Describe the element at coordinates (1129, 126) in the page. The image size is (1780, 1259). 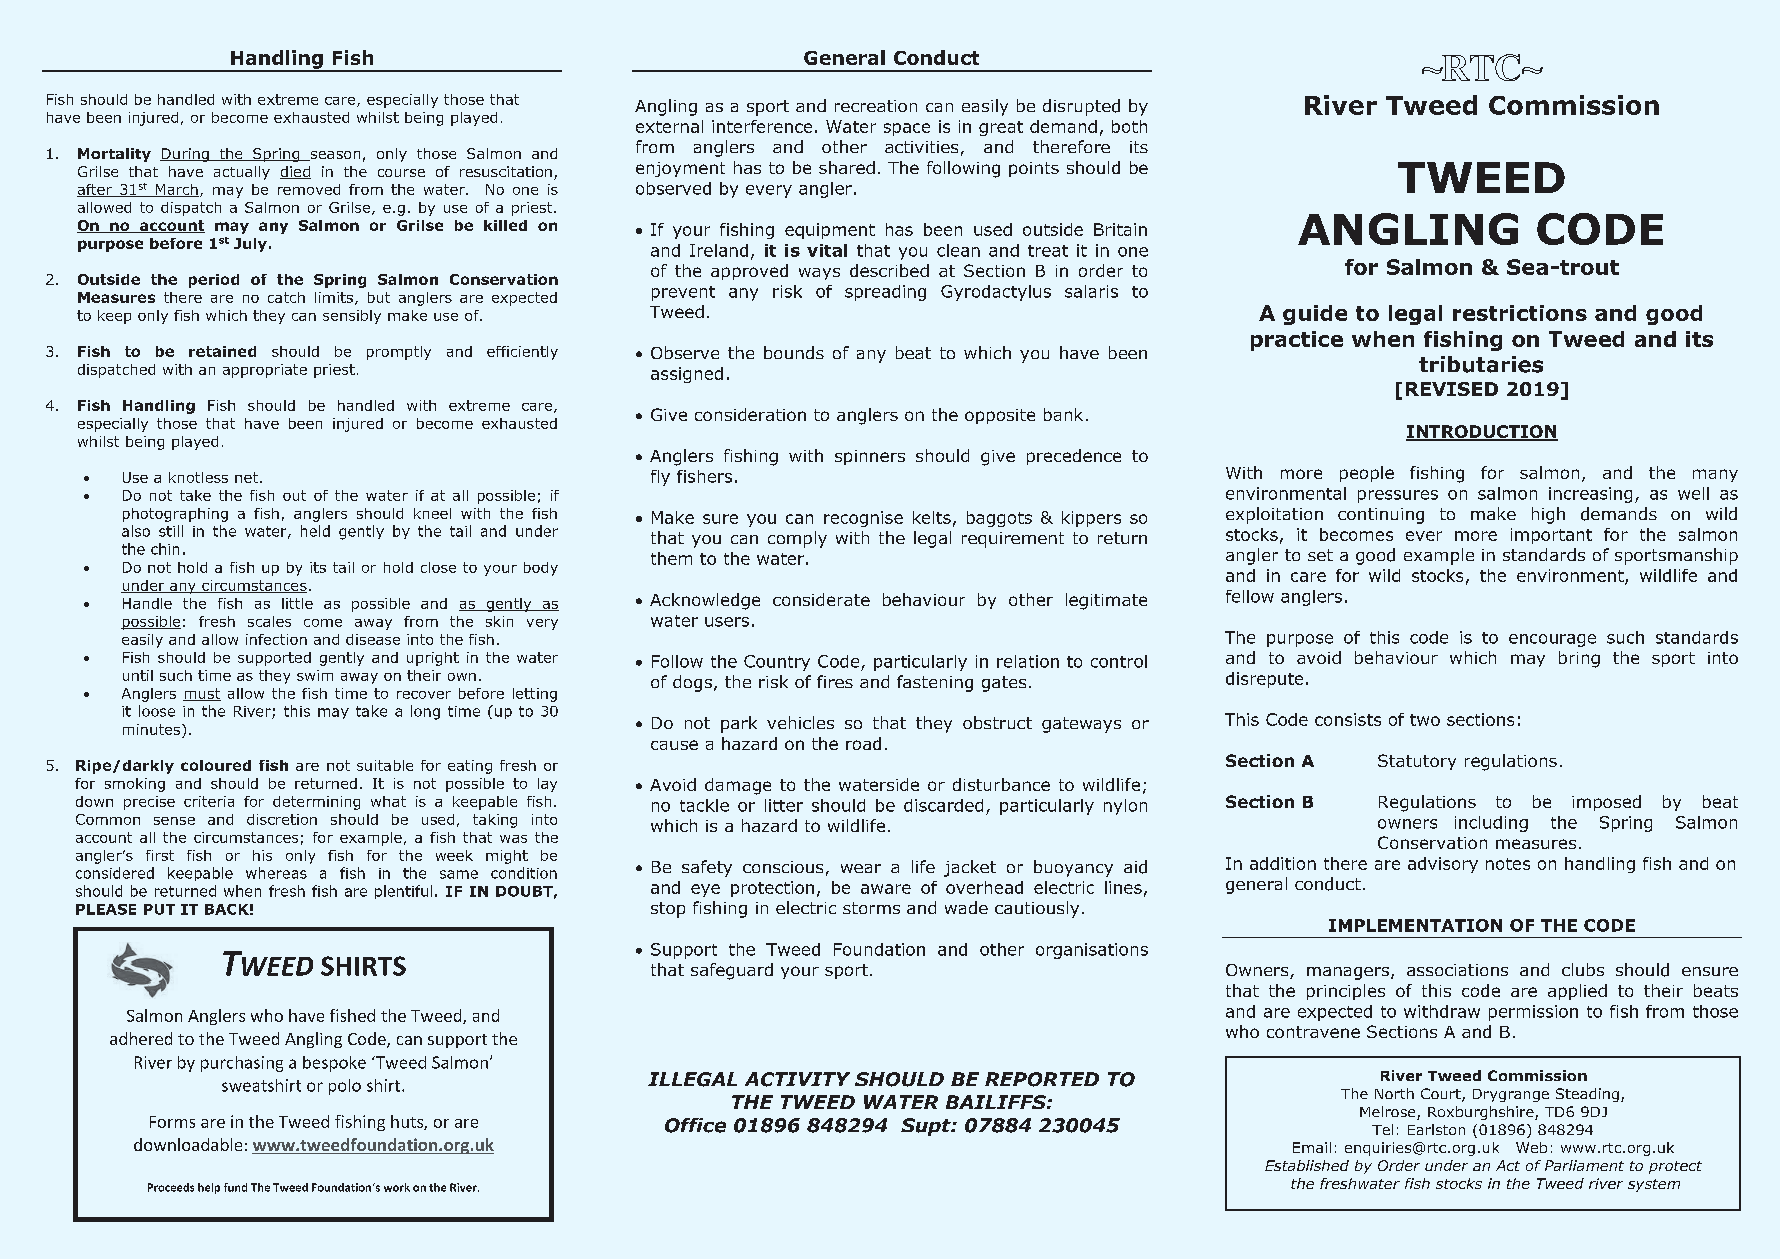
I see `both` at that location.
